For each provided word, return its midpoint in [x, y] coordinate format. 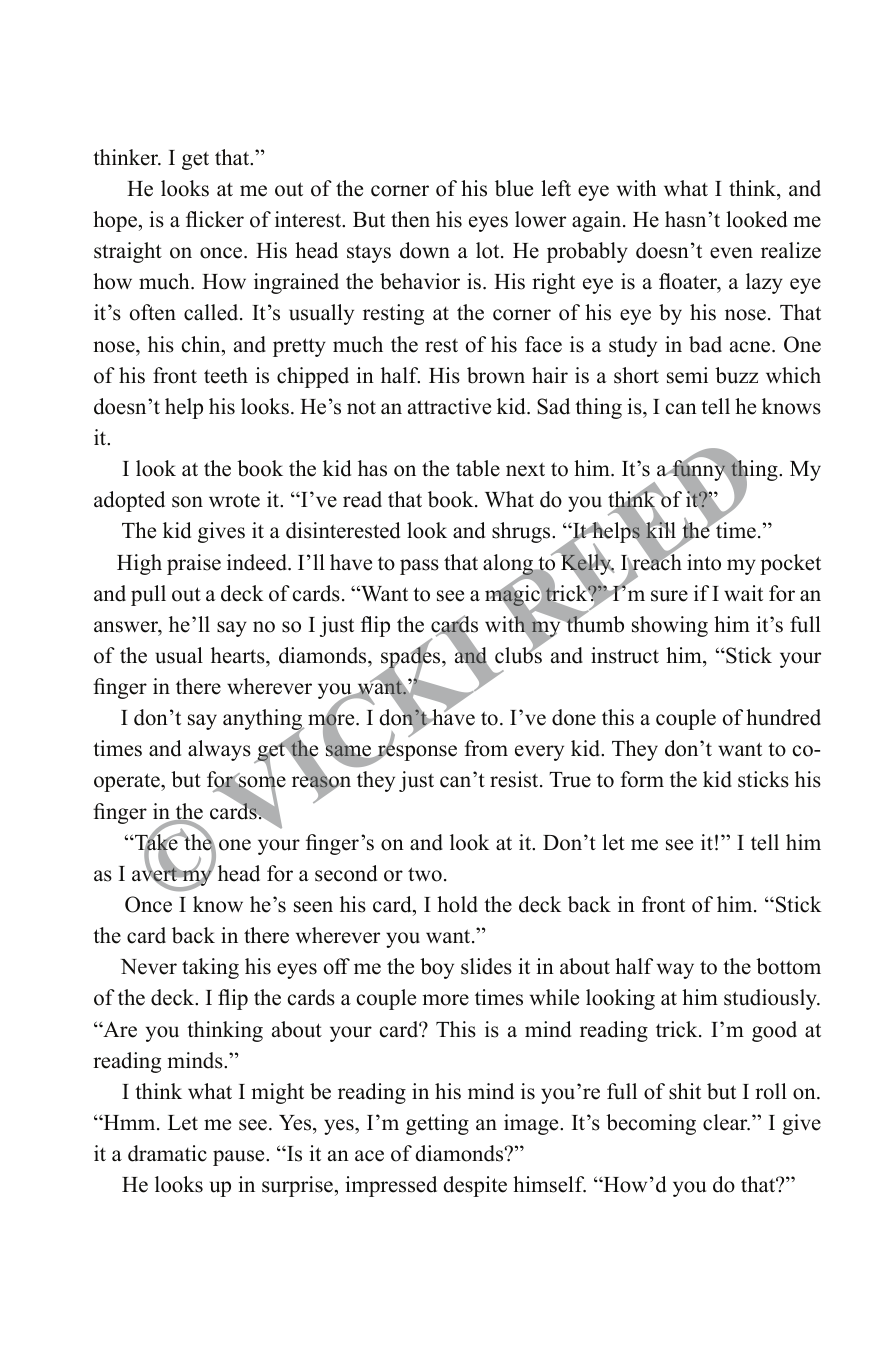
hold [457, 904]
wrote [234, 500]
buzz [736, 375]
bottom [788, 966]
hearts [239, 655]
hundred [783, 717]
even [731, 253]
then [410, 219]
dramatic [167, 1153]
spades [412, 658]
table [478, 468]
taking [210, 968]
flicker [215, 219]
